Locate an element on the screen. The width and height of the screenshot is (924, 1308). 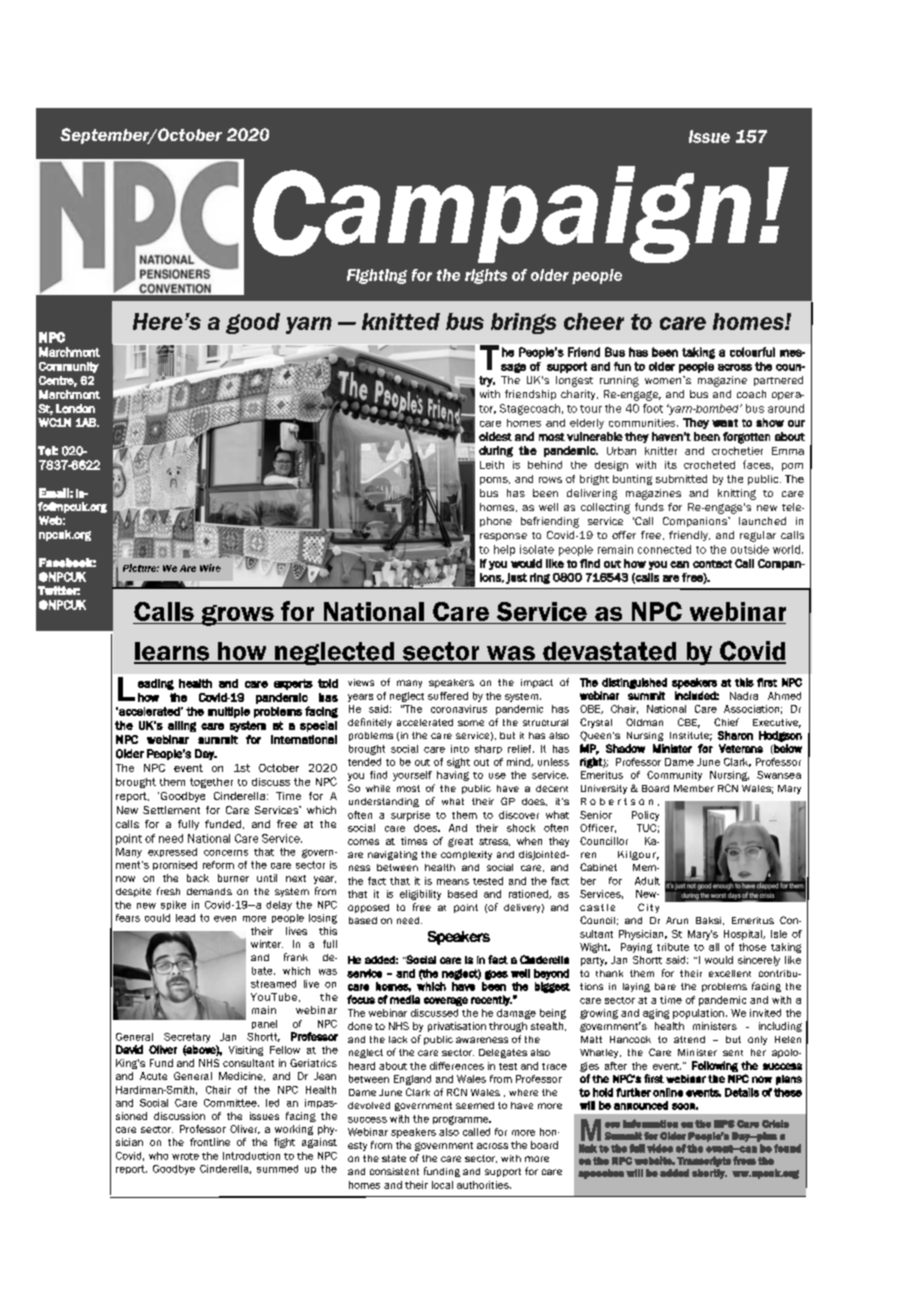
consistent is located at coordinates (394, 1171).
